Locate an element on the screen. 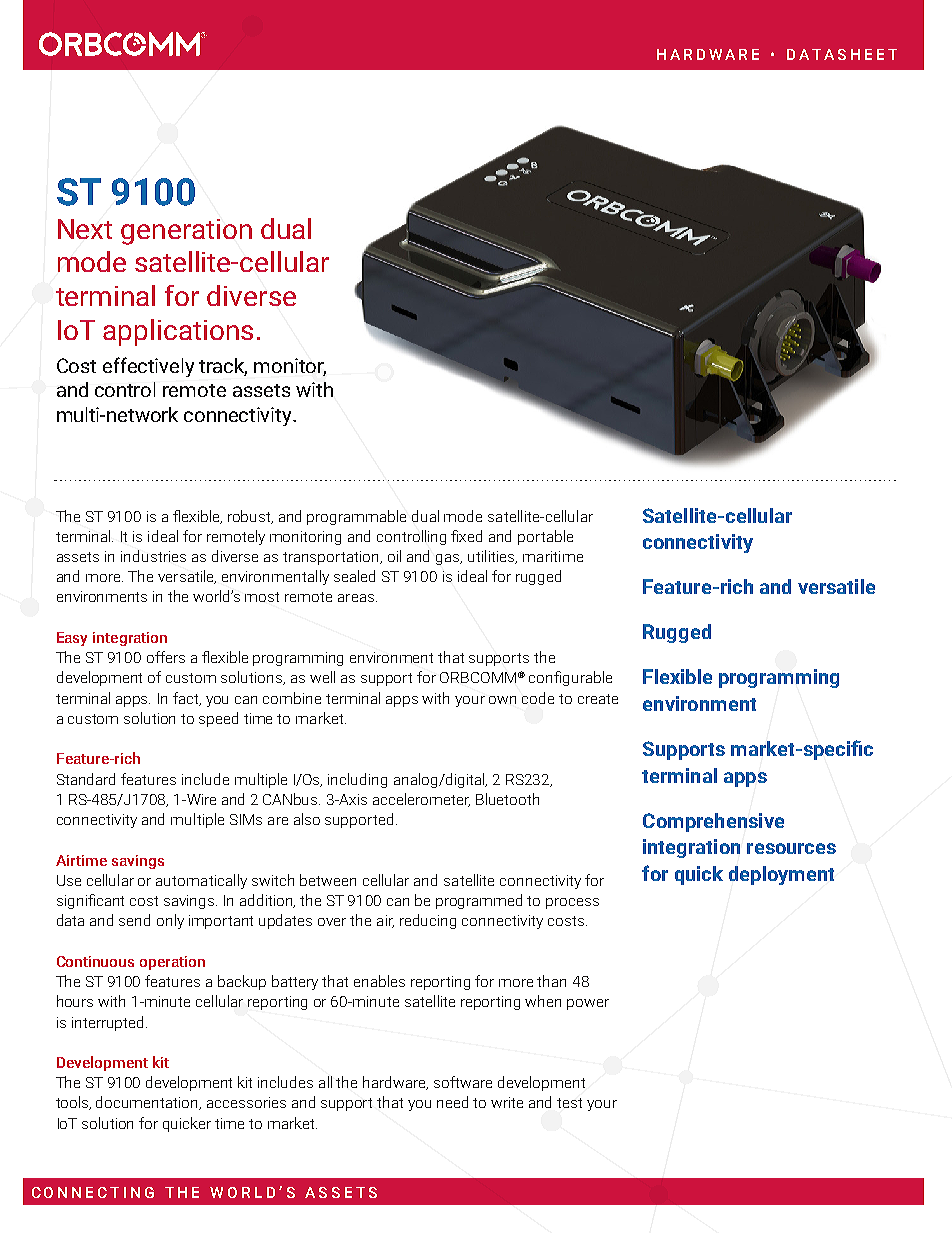 This screenshot has height=1233, width=952. own is located at coordinates (502, 700).
